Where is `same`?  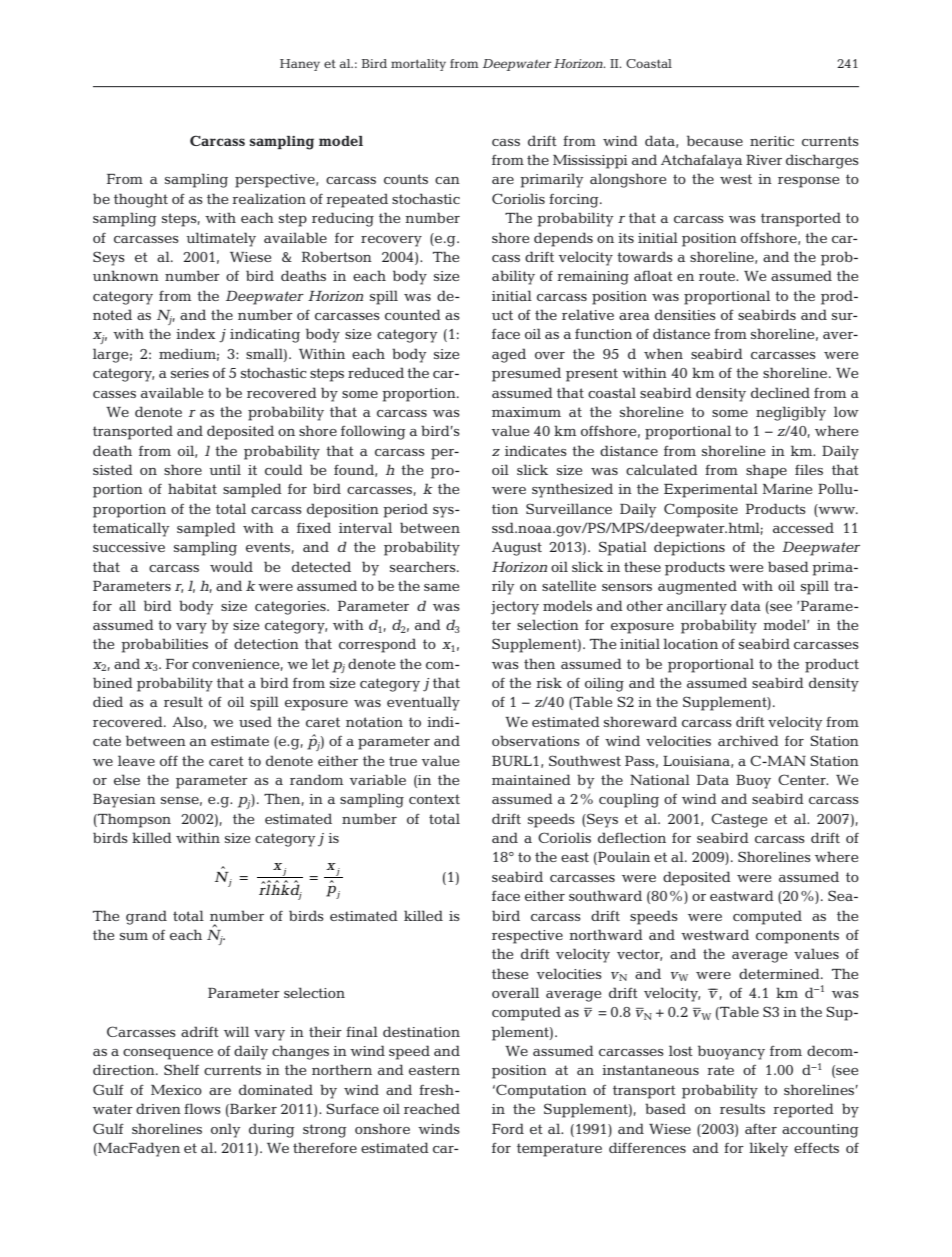
same is located at coordinates (441, 587).
